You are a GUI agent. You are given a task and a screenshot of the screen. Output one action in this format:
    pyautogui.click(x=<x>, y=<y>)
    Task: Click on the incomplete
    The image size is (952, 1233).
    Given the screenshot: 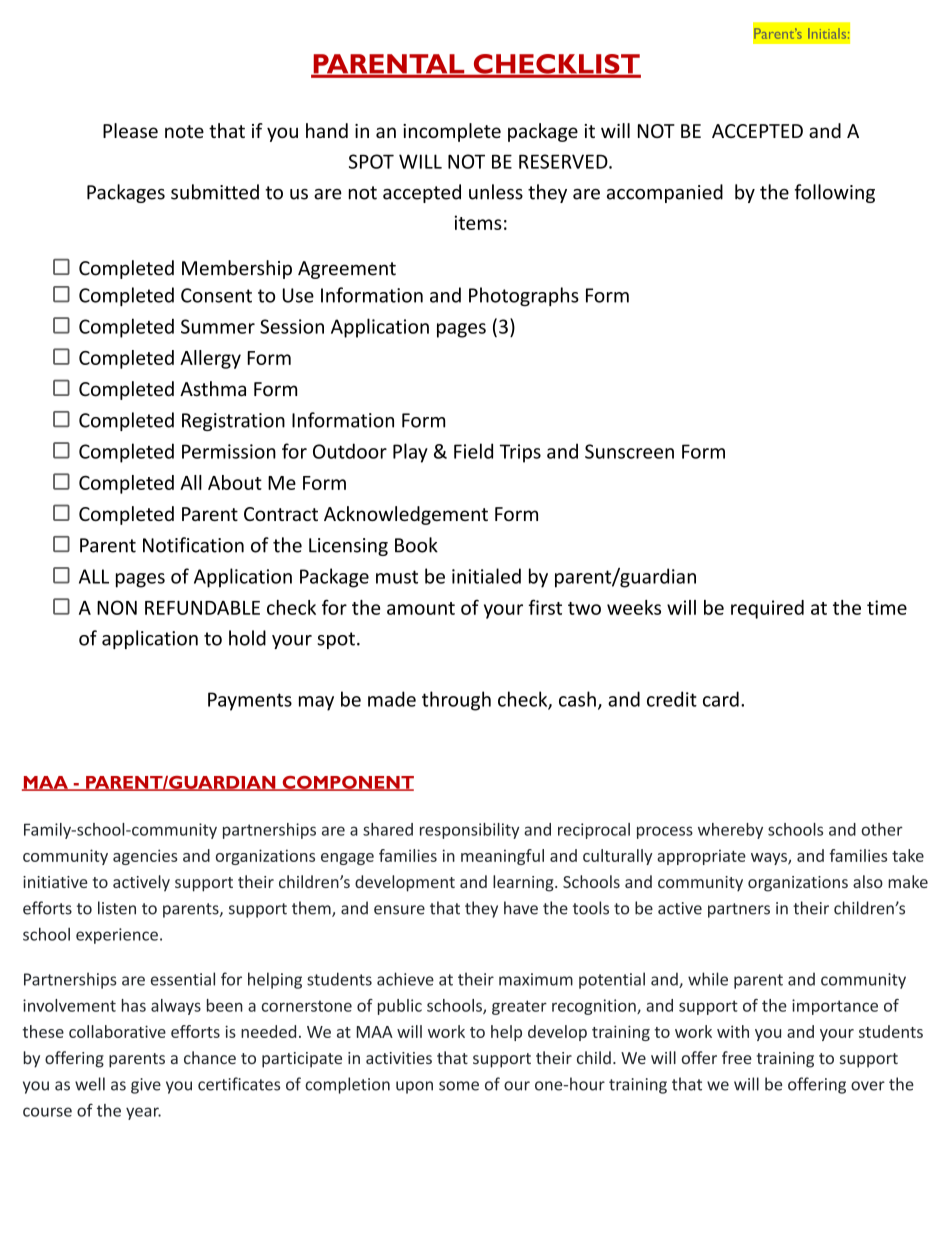 What is the action you would take?
    pyautogui.click(x=452, y=132)
